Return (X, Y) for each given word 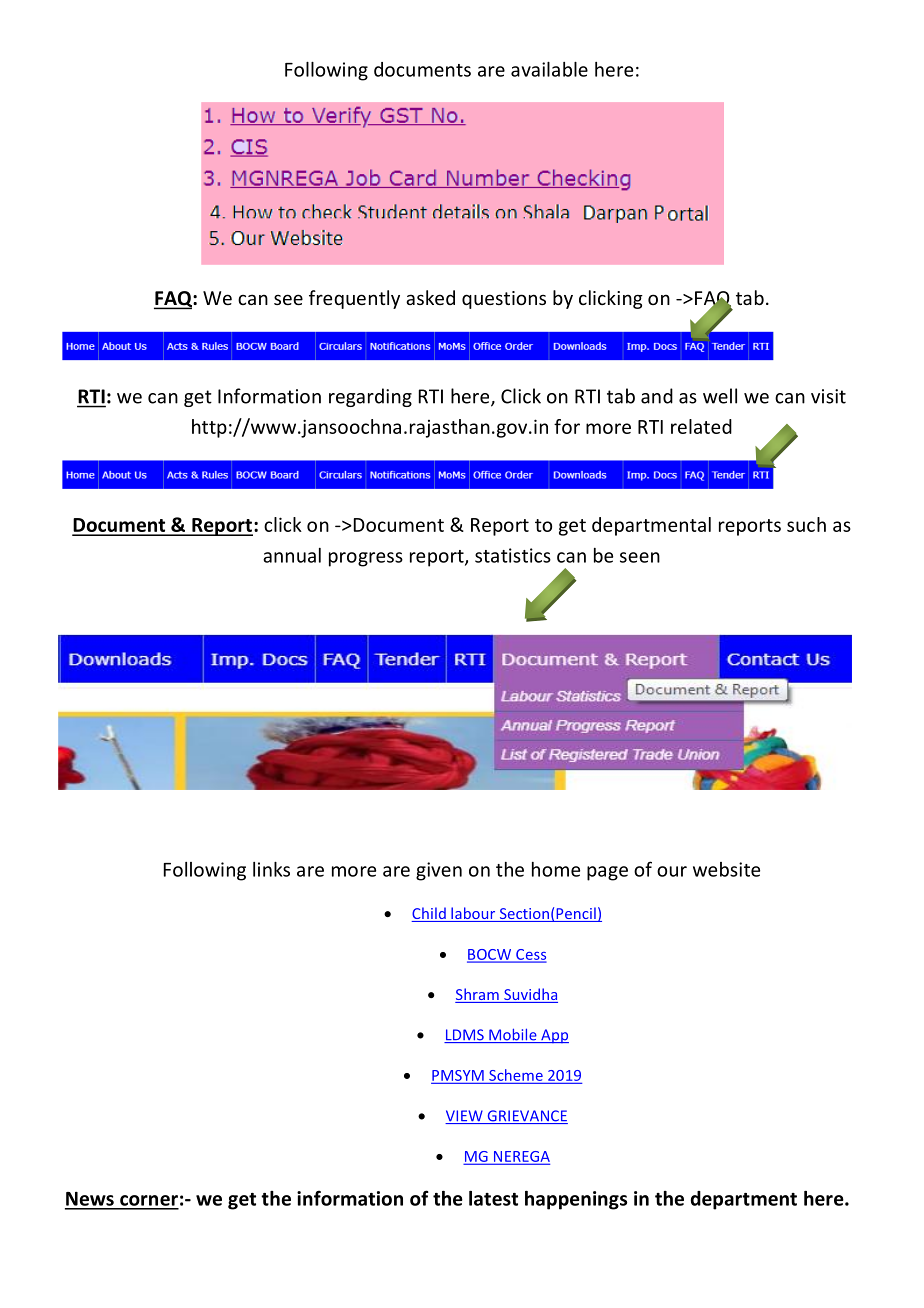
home (556, 869)
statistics (513, 555)
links (271, 869)
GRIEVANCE (526, 1117)
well (720, 396)
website (726, 869)
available (549, 69)
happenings (576, 1200)
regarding (370, 397)
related (701, 426)
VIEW (465, 1117)
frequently (354, 299)
